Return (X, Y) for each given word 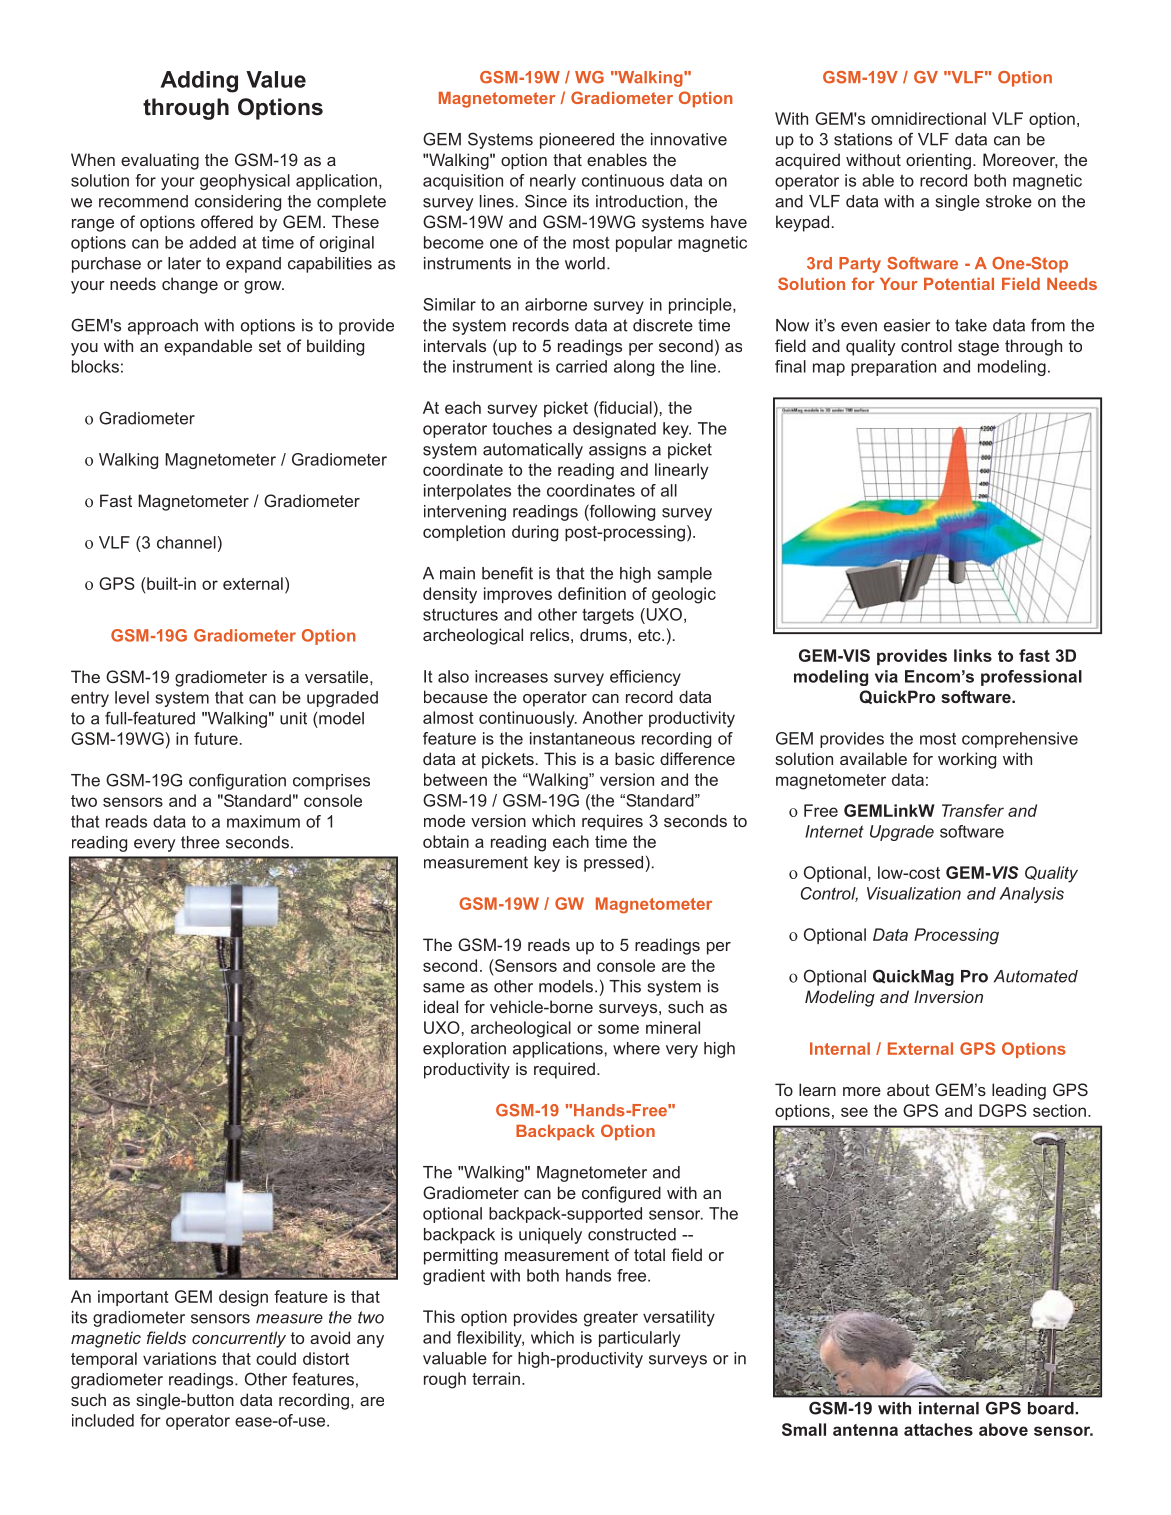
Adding (199, 82)
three (200, 842)
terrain (496, 1378)
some (618, 1029)
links (973, 655)
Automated (1036, 976)
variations (179, 1358)
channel (186, 542)
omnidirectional (928, 118)
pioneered (577, 141)
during (535, 533)
